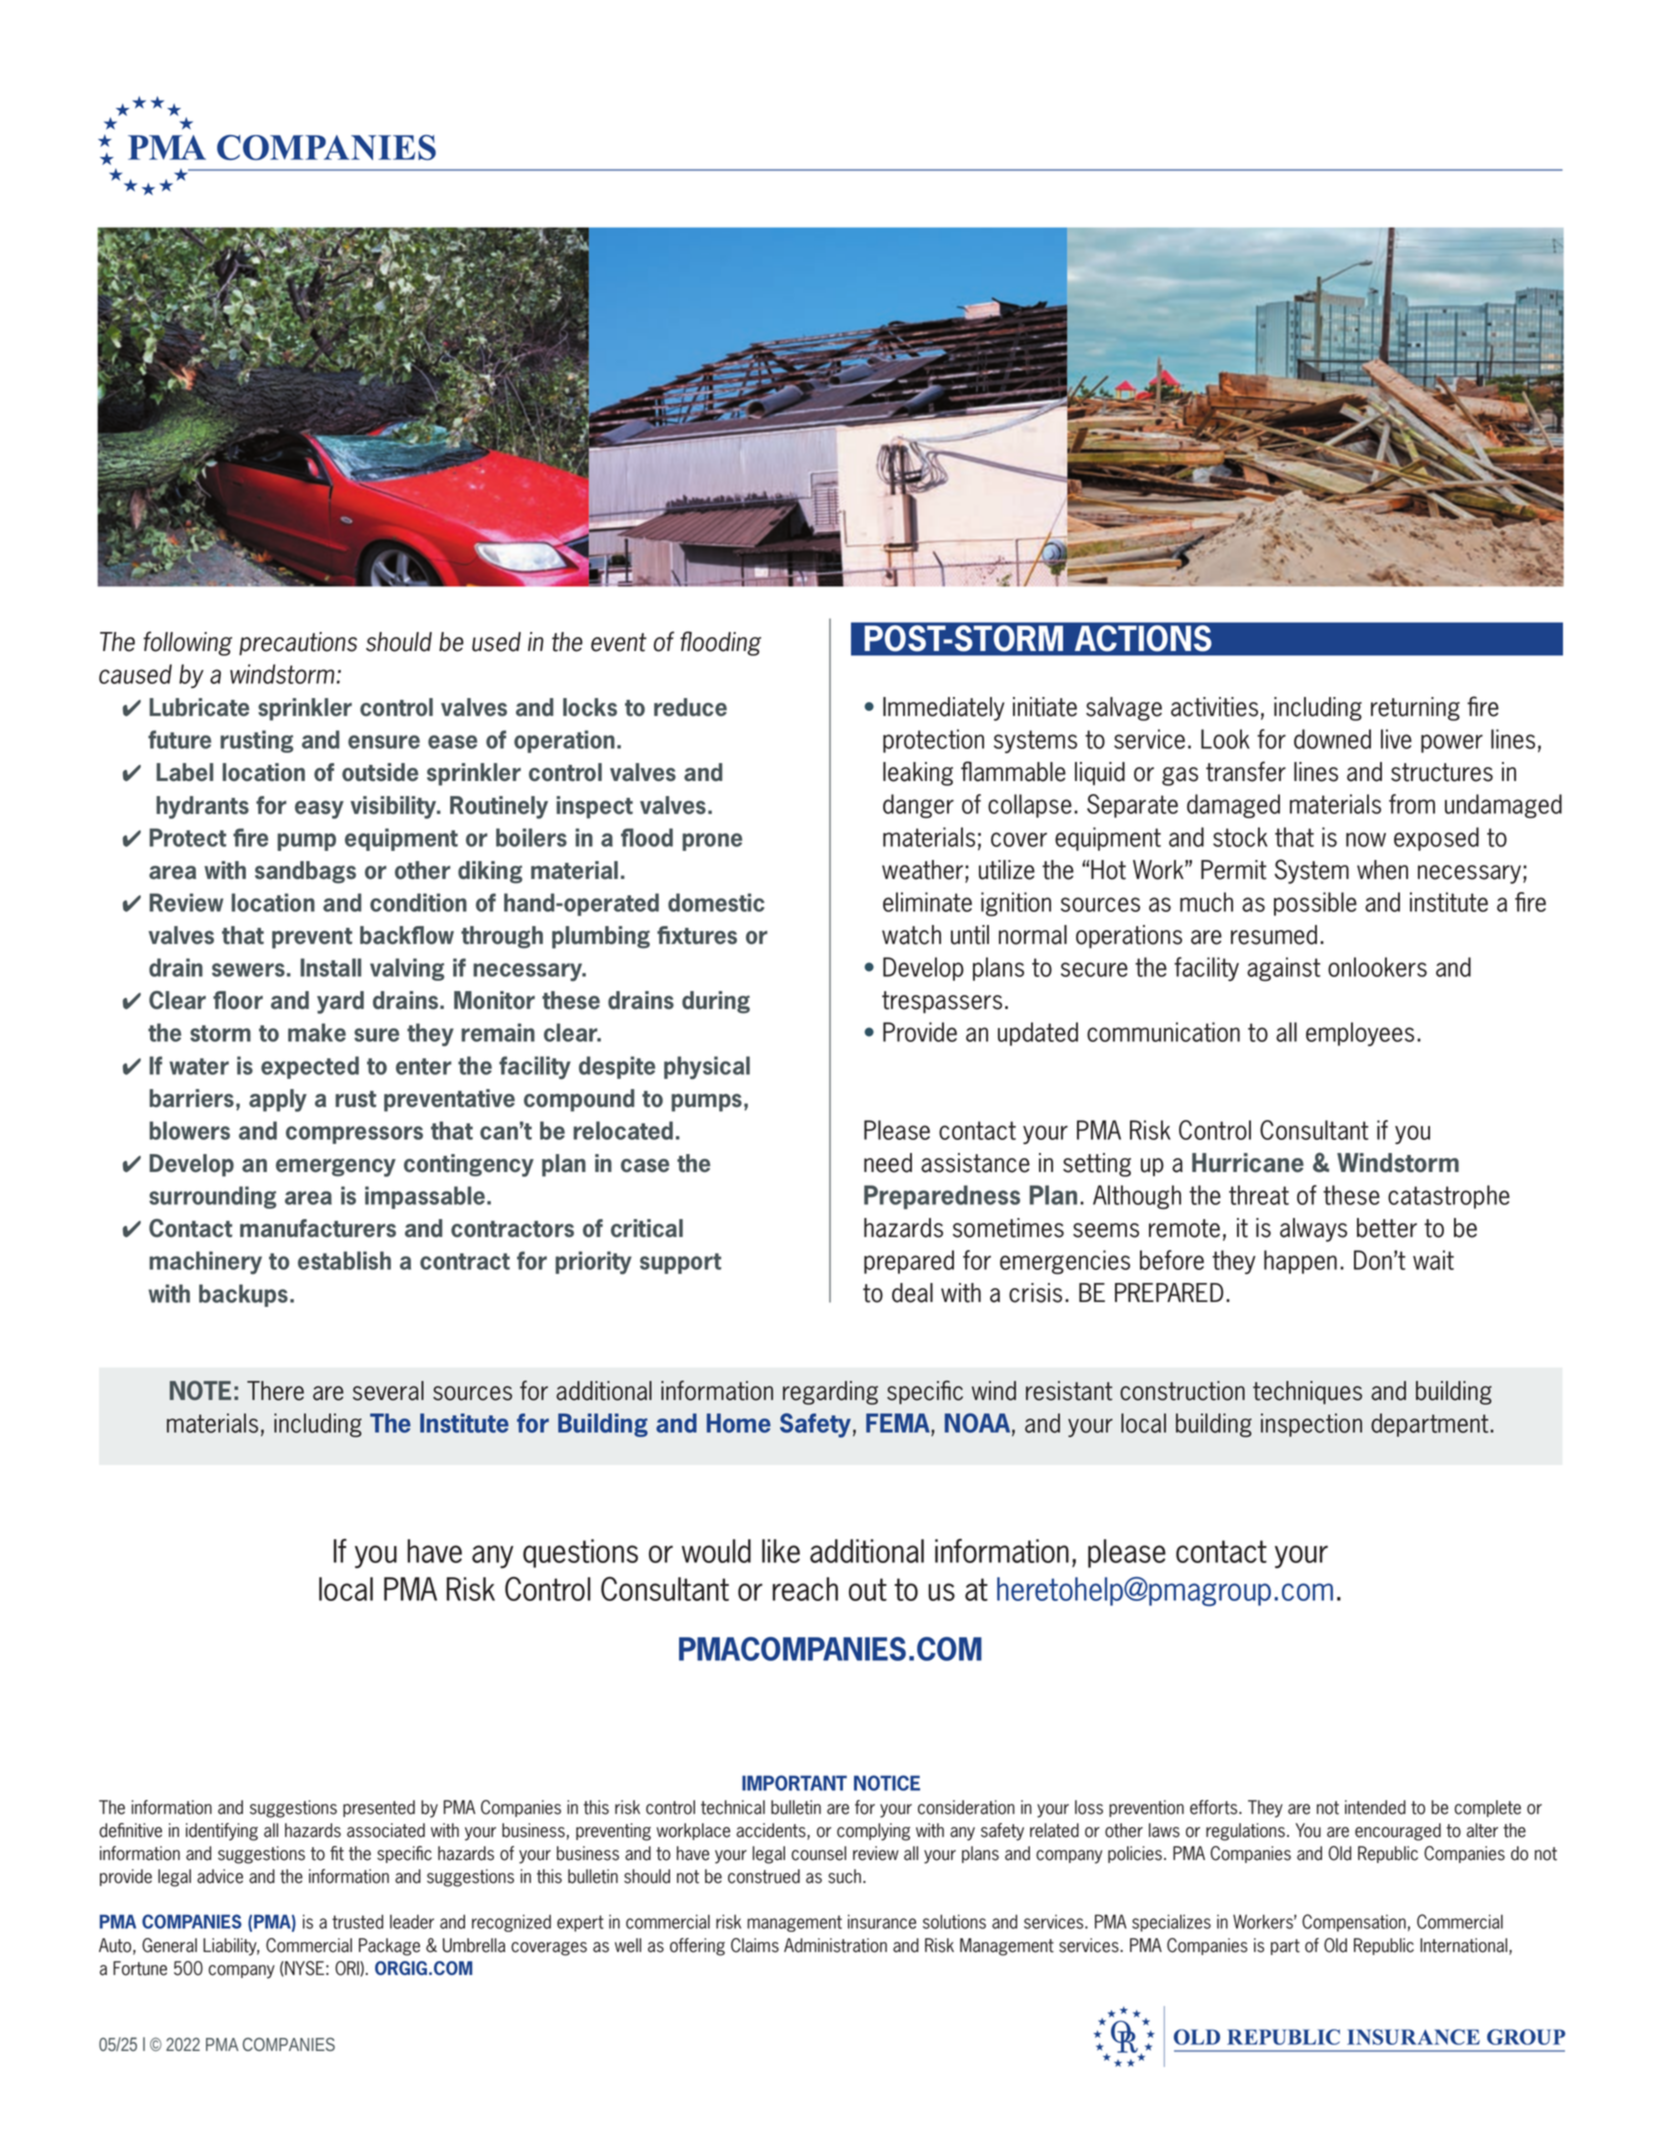  I want to click on reduce, so click(690, 707).
